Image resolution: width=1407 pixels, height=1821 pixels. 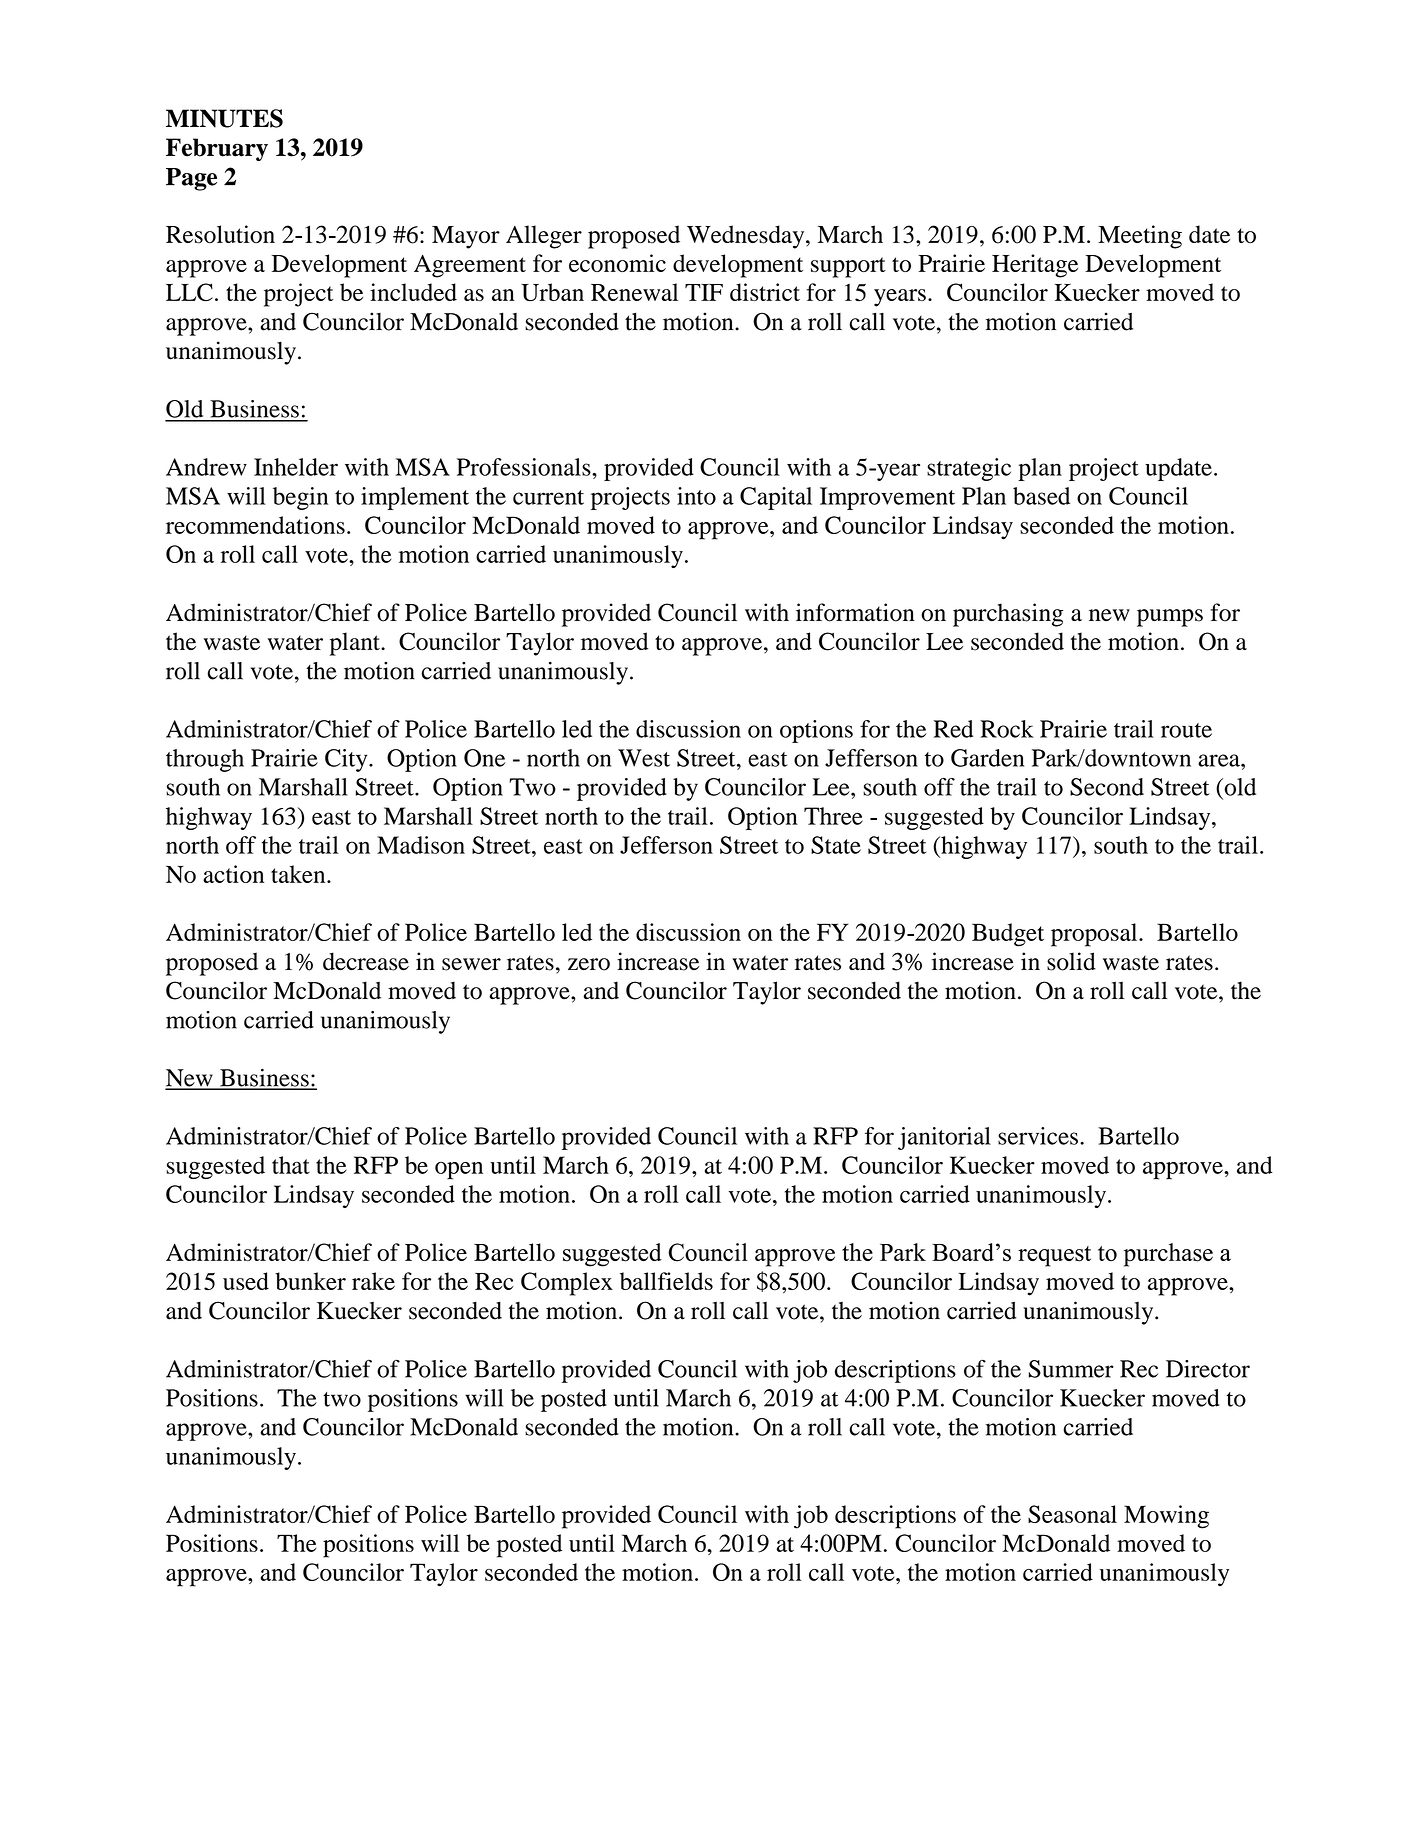 What do you see at coordinates (217, 149) in the image?
I see `February` at bounding box center [217, 149].
